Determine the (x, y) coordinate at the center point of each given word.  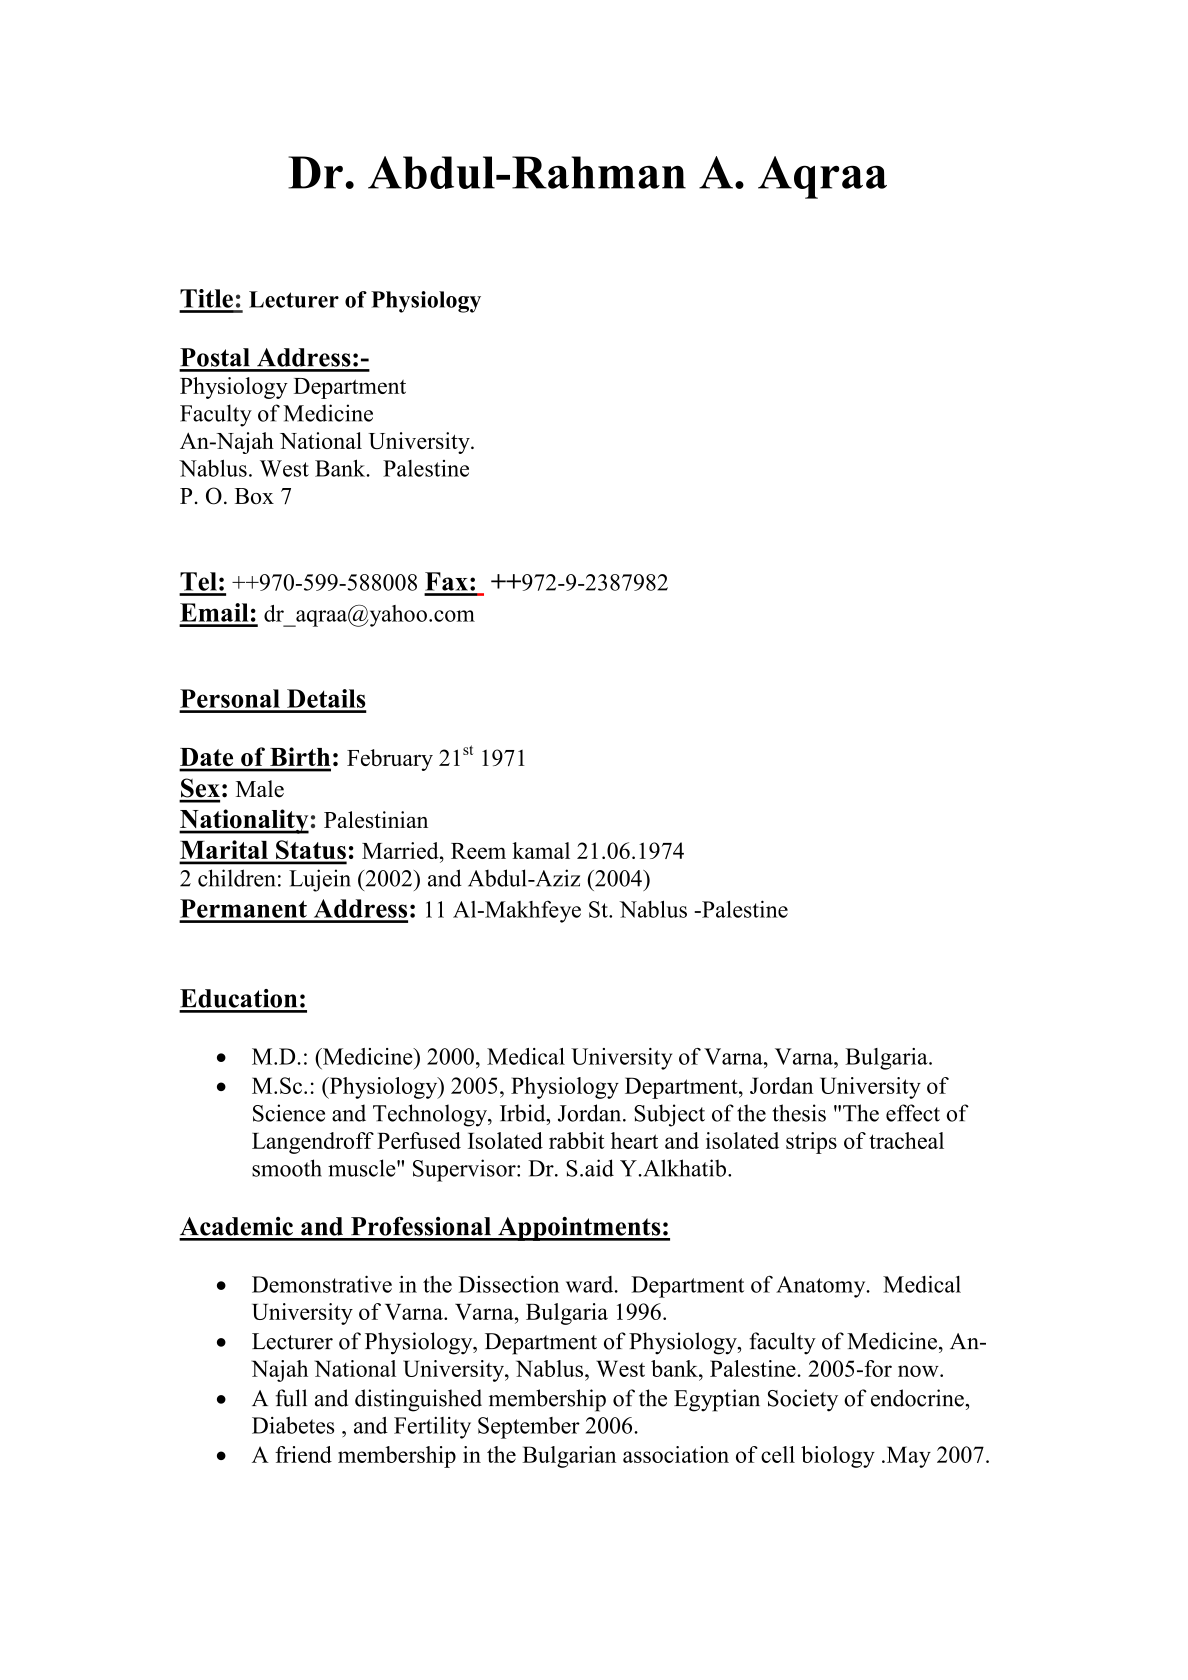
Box (254, 496)
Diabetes (293, 1425)
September (529, 1428)
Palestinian (376, 819)
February (390, 760)
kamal (541, 850)
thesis (799, 1113)
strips (811, 1143)
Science (289, 1113)
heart (634, 1140)
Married (401, 850)
